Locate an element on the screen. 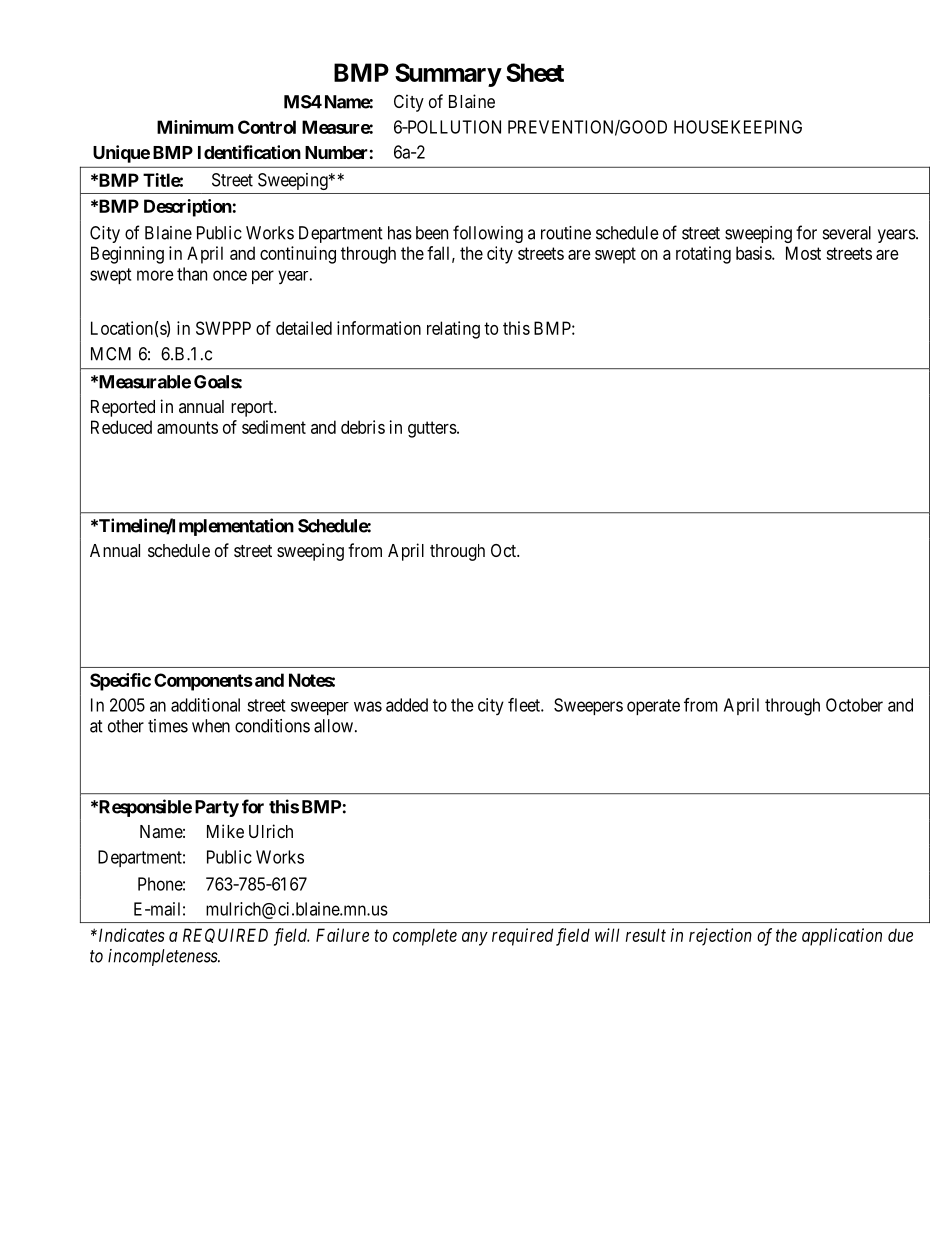 The image size is (952, 1233). Sheet is located at coordinates (535, 72).
